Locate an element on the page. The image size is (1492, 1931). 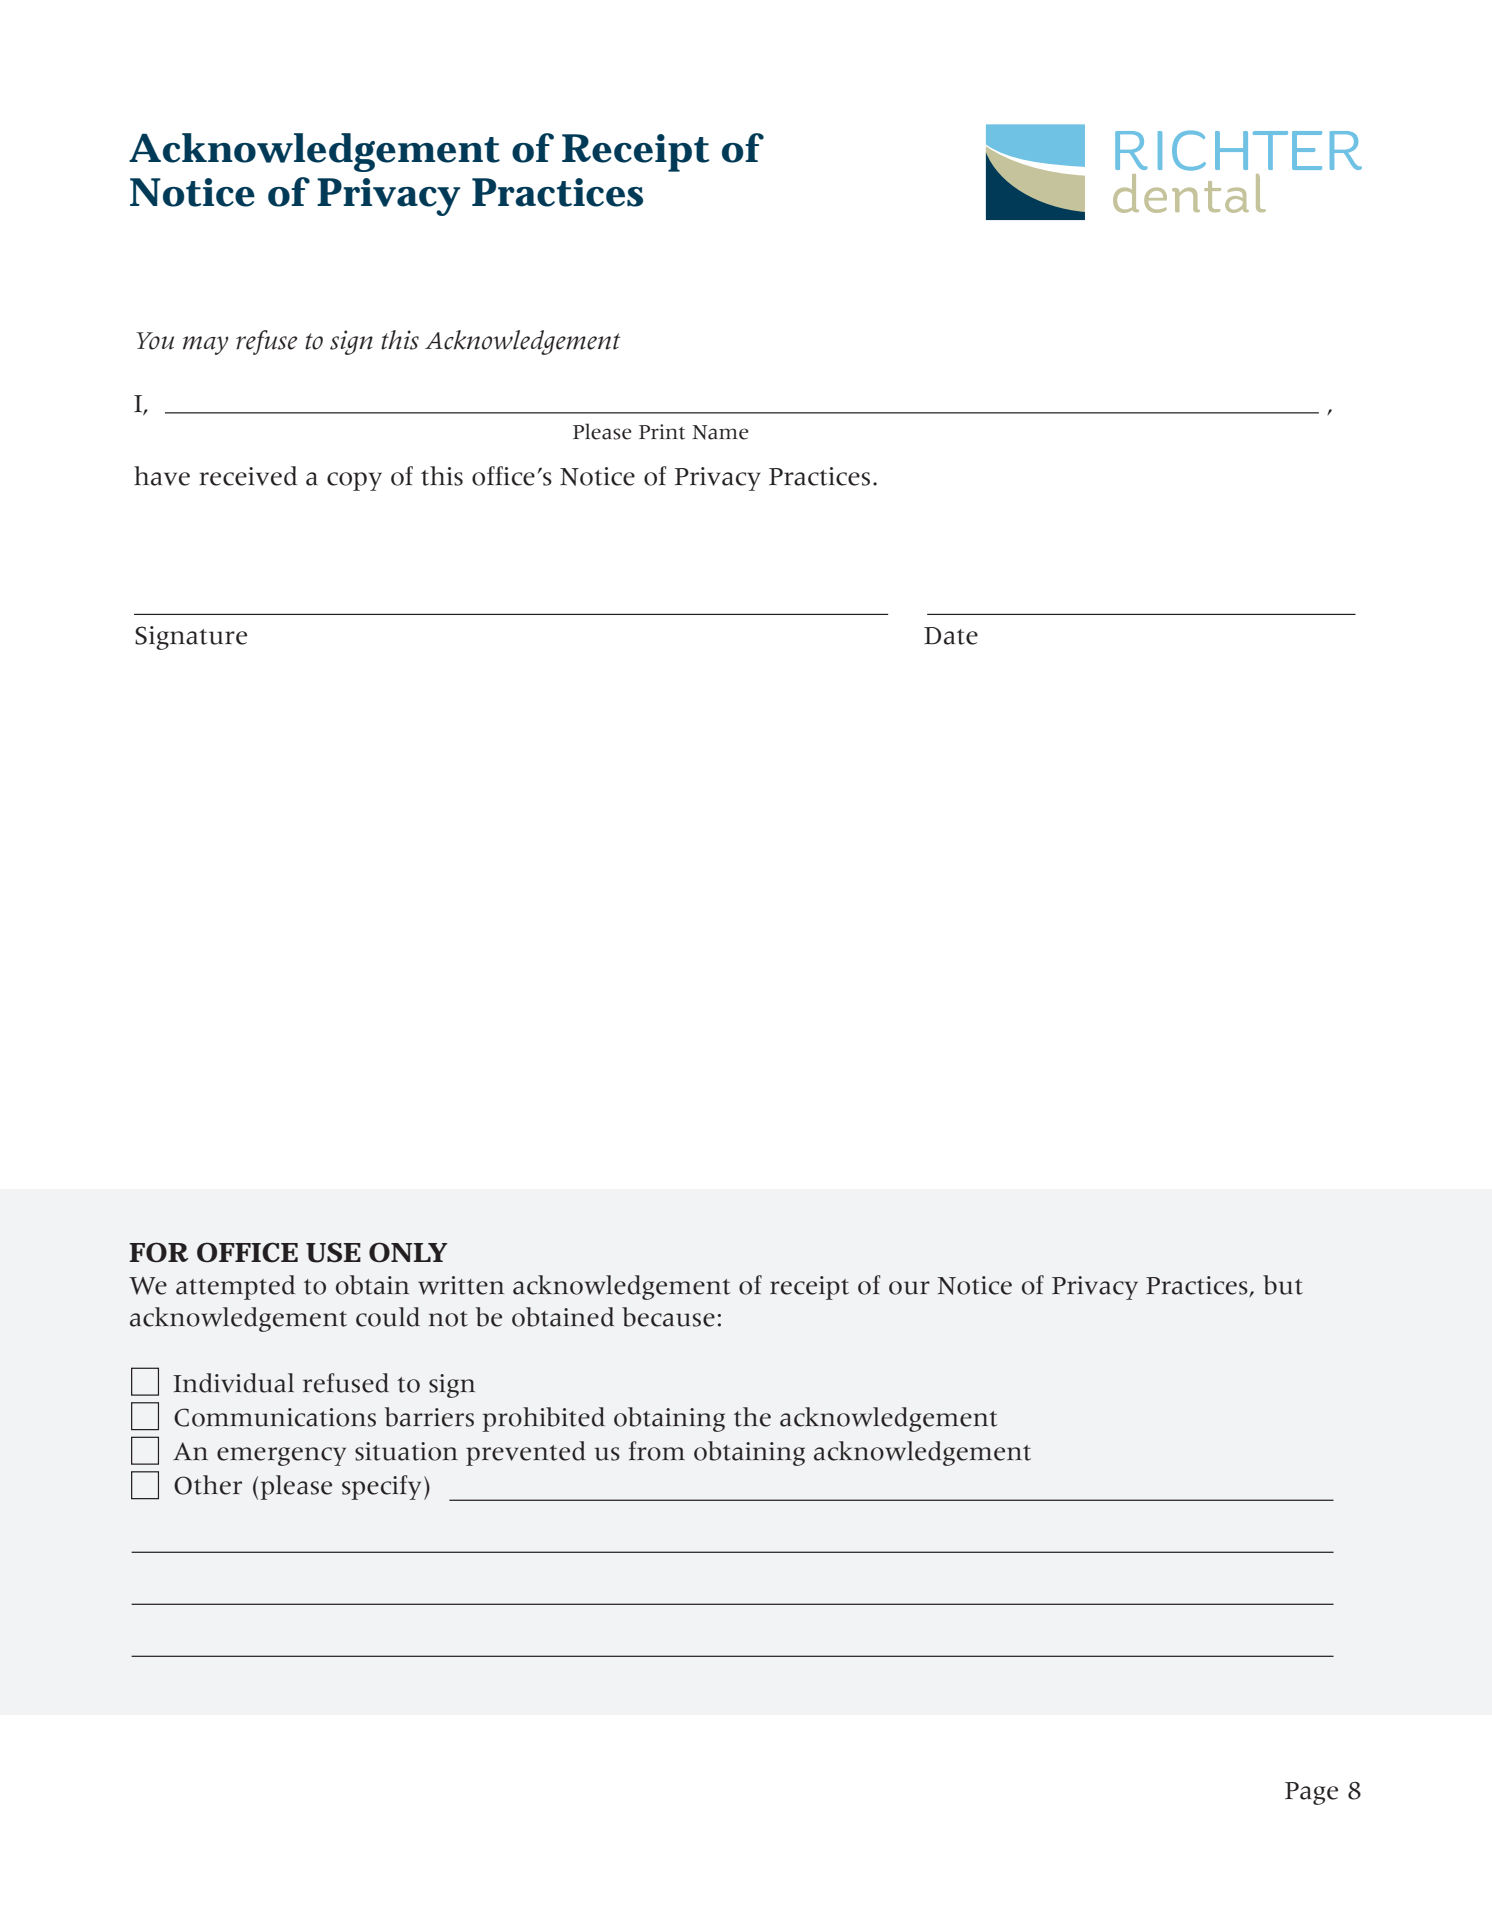
may is located at coordinates (205, 345).
